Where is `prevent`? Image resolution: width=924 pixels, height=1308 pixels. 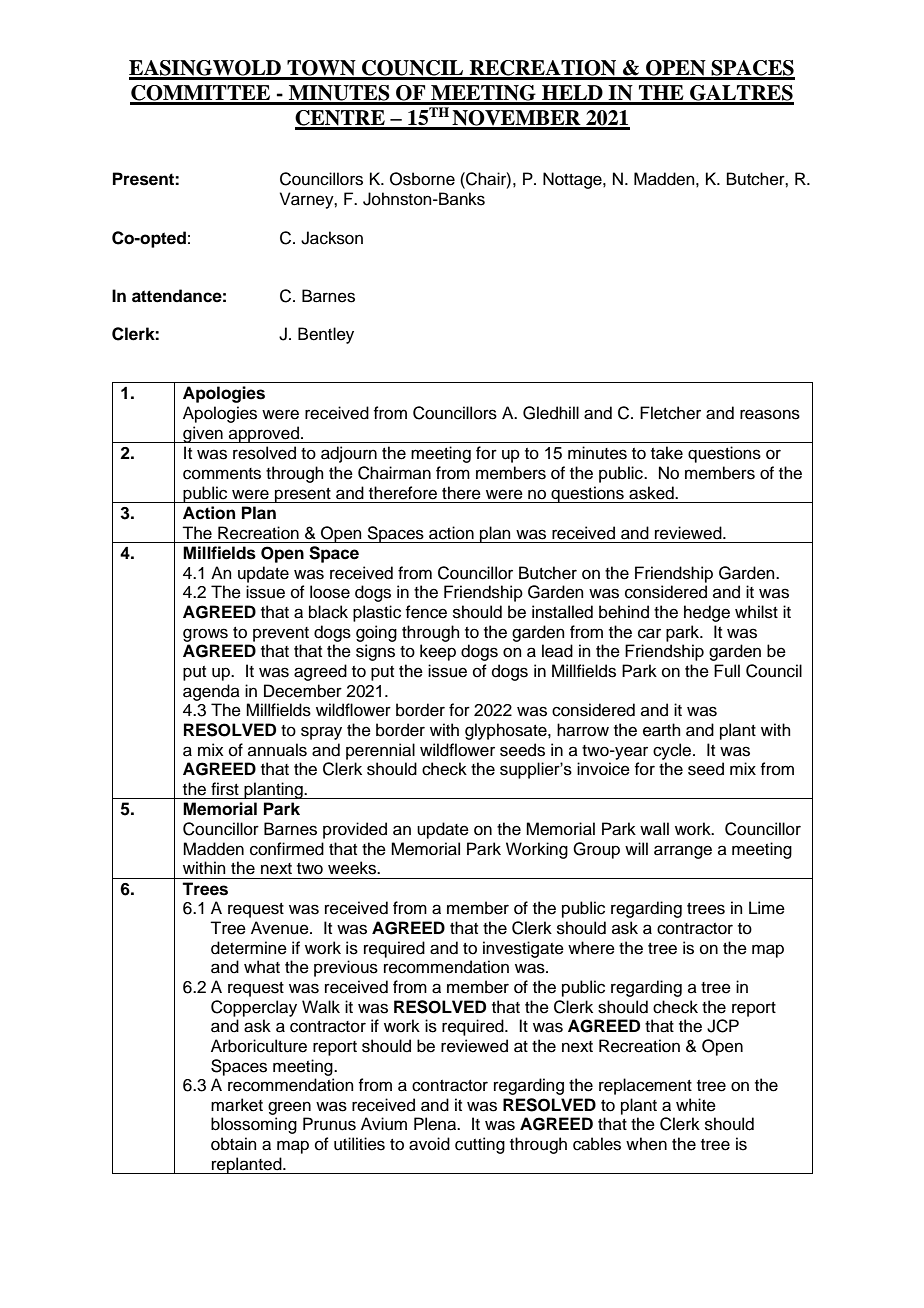 prevent is located at coordinates (281, 634).
